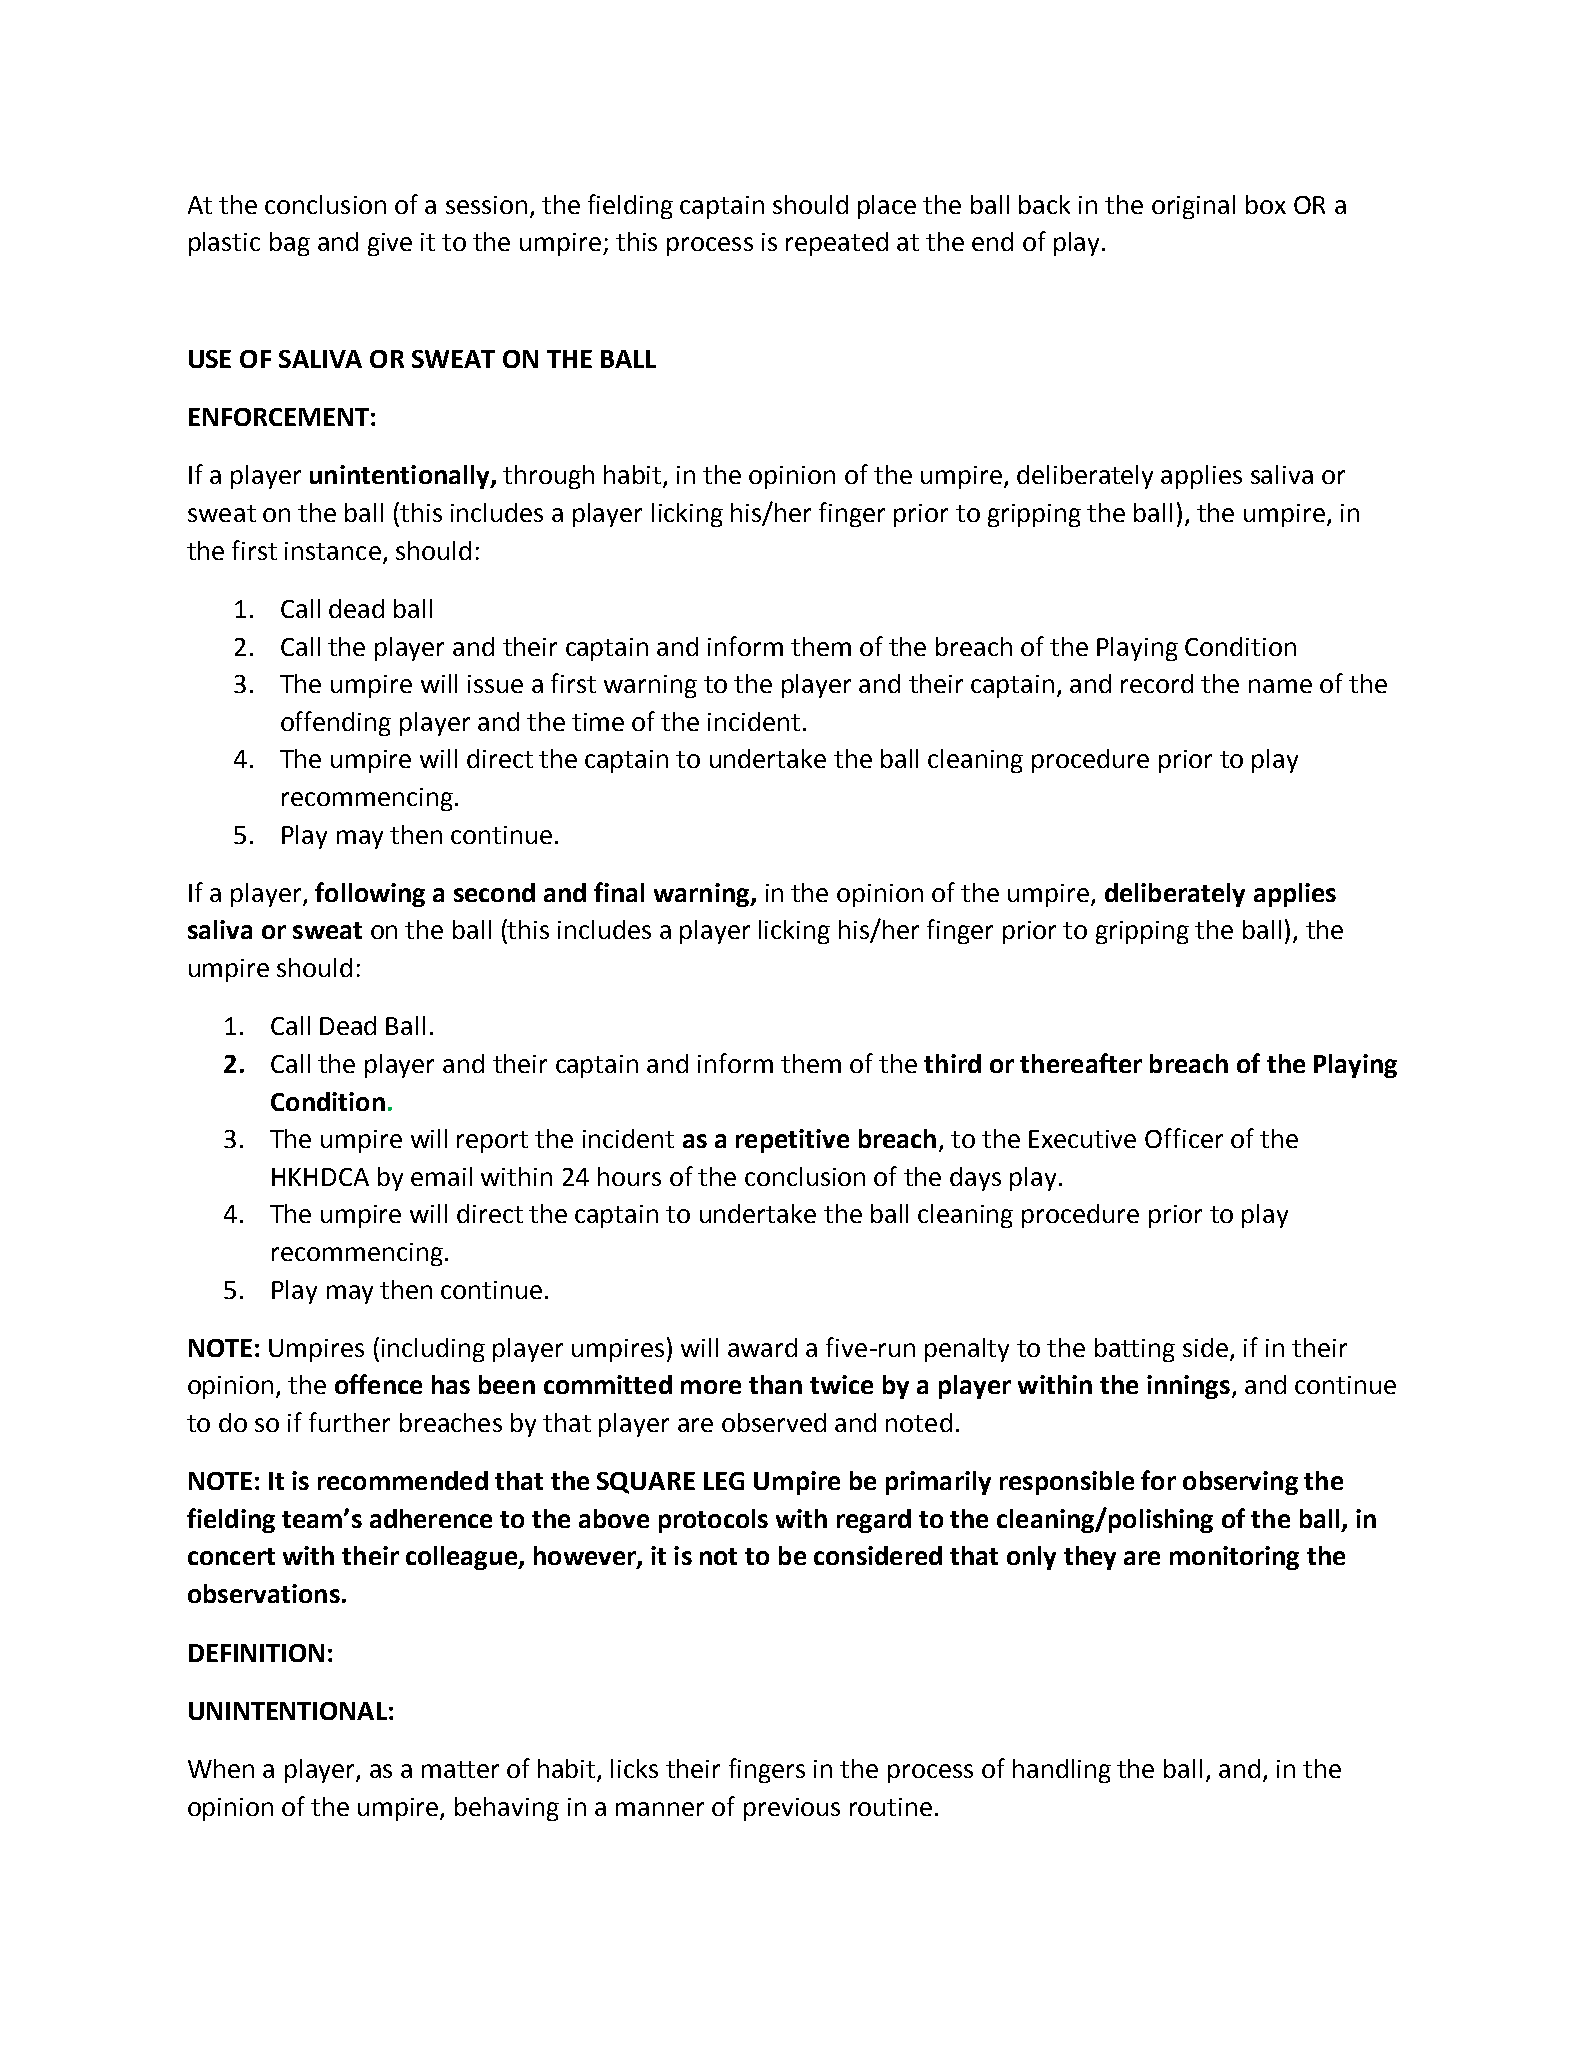 The width and height of the screenshot is (1587, 2054). What do you see at coordinates (1081, 1063) in the screenshot?
I see `thereafter` at bounding box center [1081, 1063].
